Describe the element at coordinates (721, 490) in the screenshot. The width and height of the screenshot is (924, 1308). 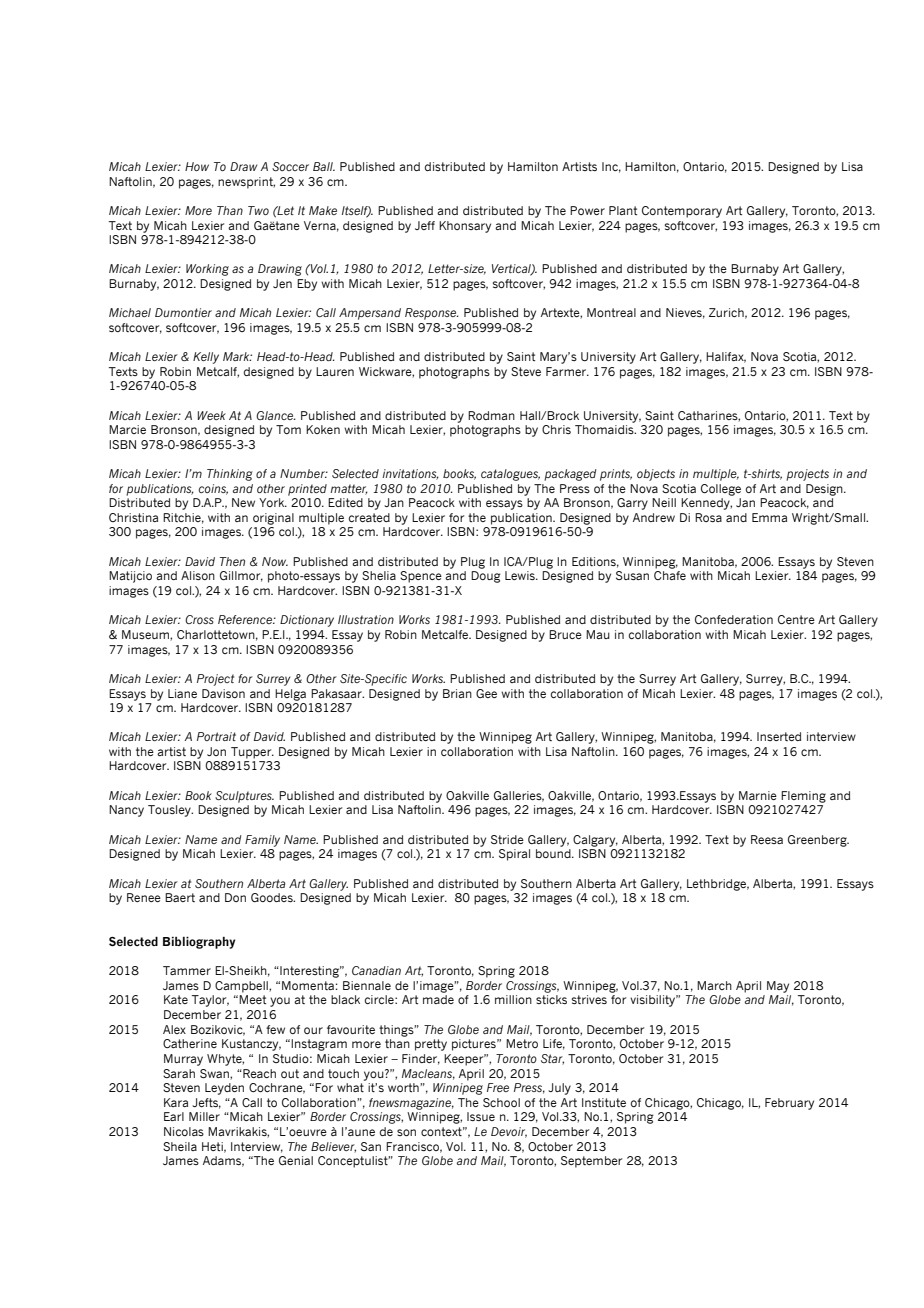
I see `College` at that location.
